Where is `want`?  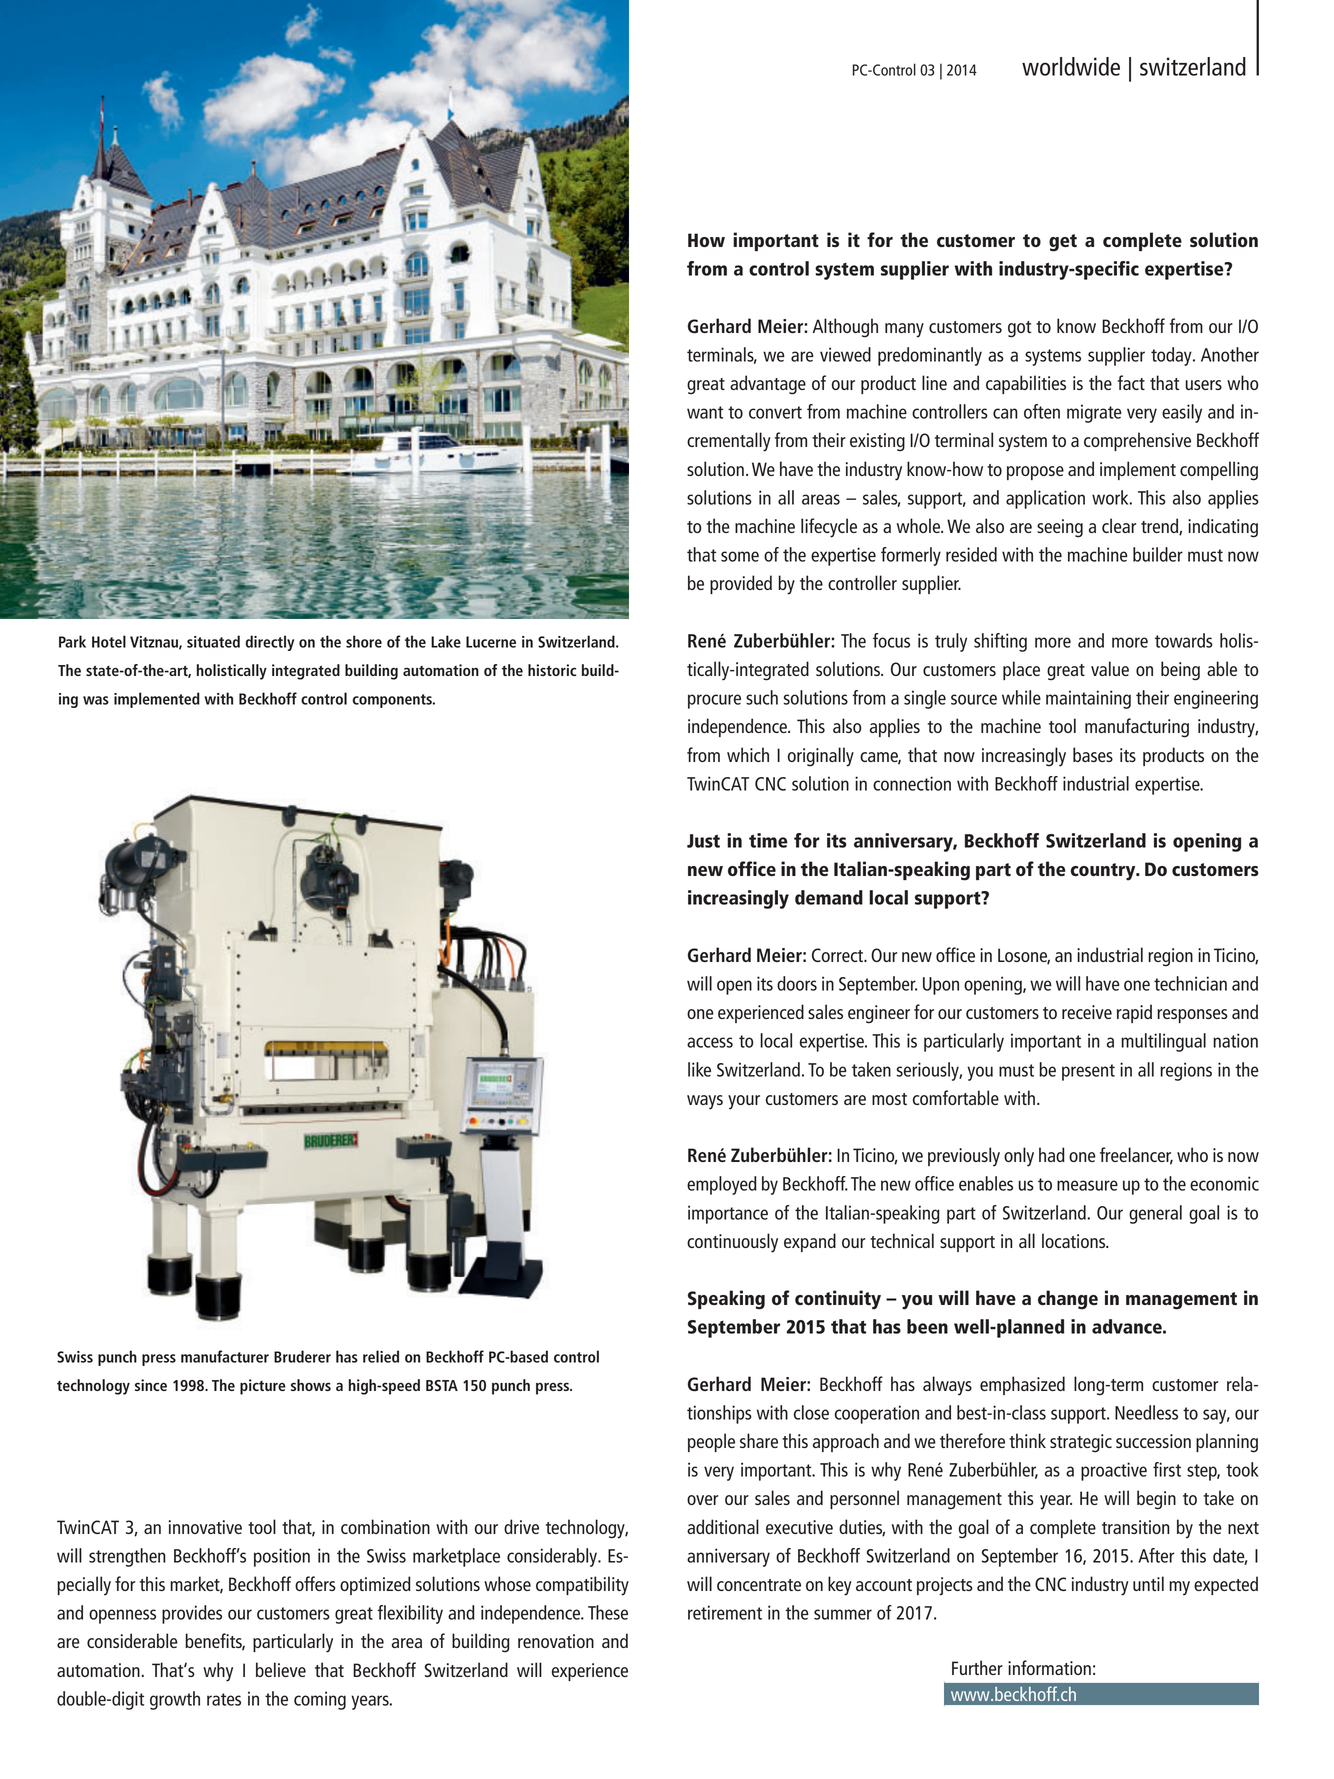
want is located at coordinates (705, 412).
